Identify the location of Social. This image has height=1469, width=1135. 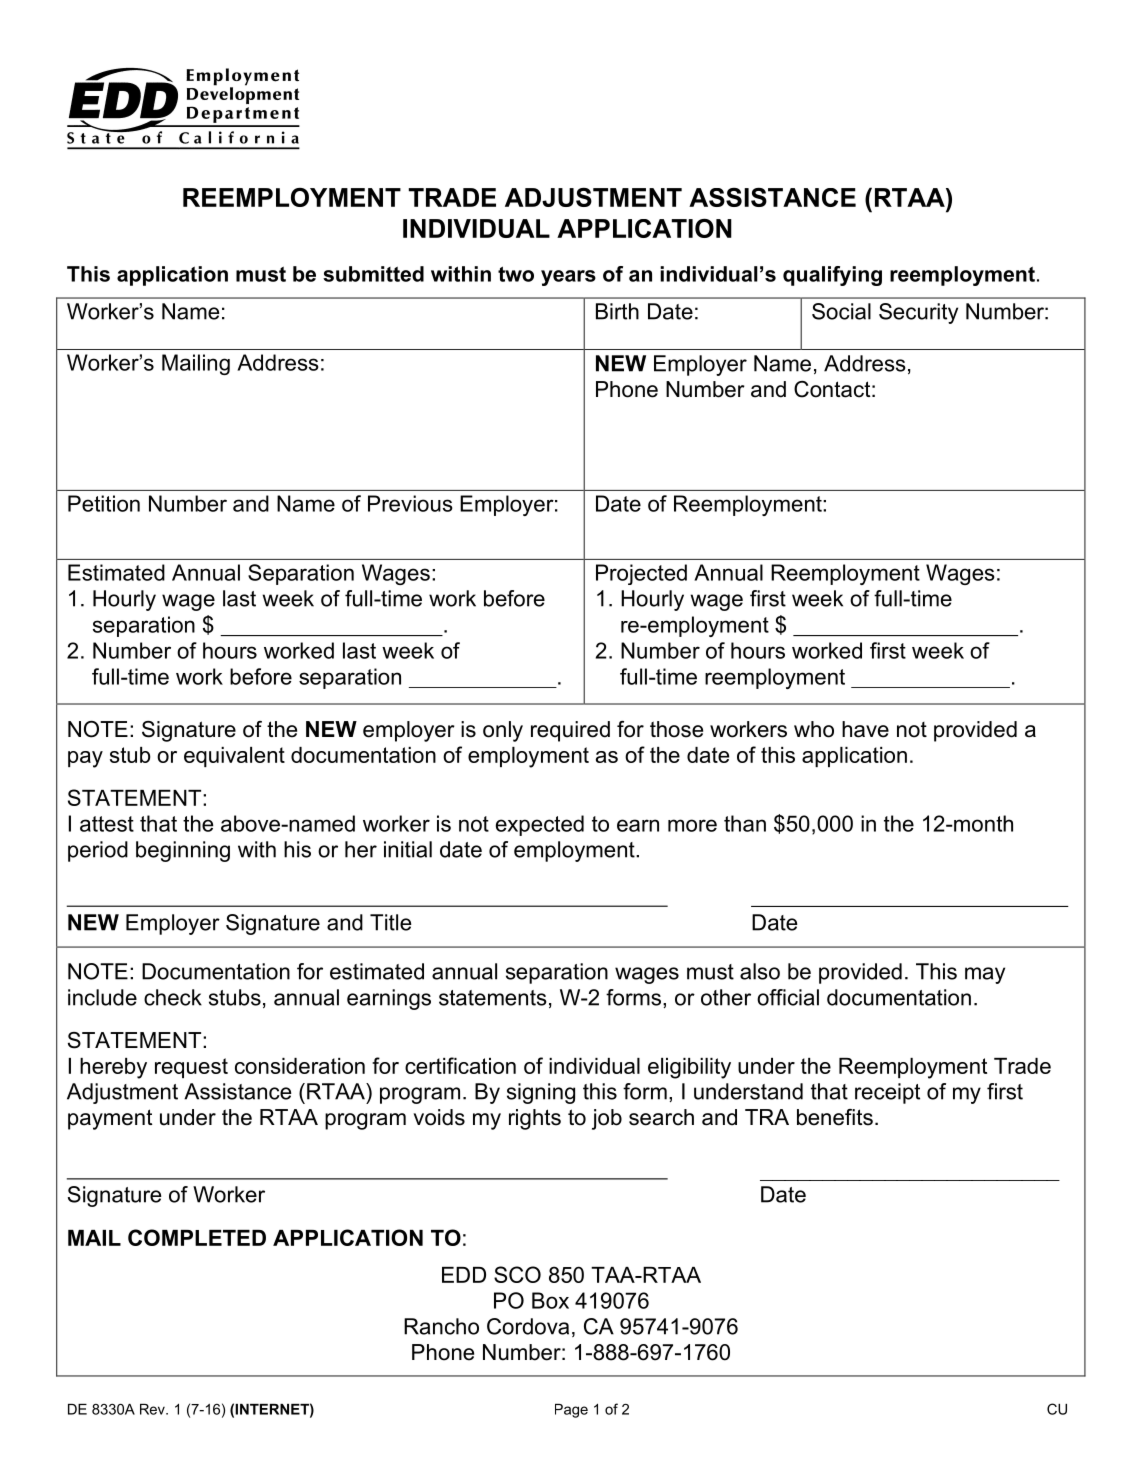
(841, 311).
